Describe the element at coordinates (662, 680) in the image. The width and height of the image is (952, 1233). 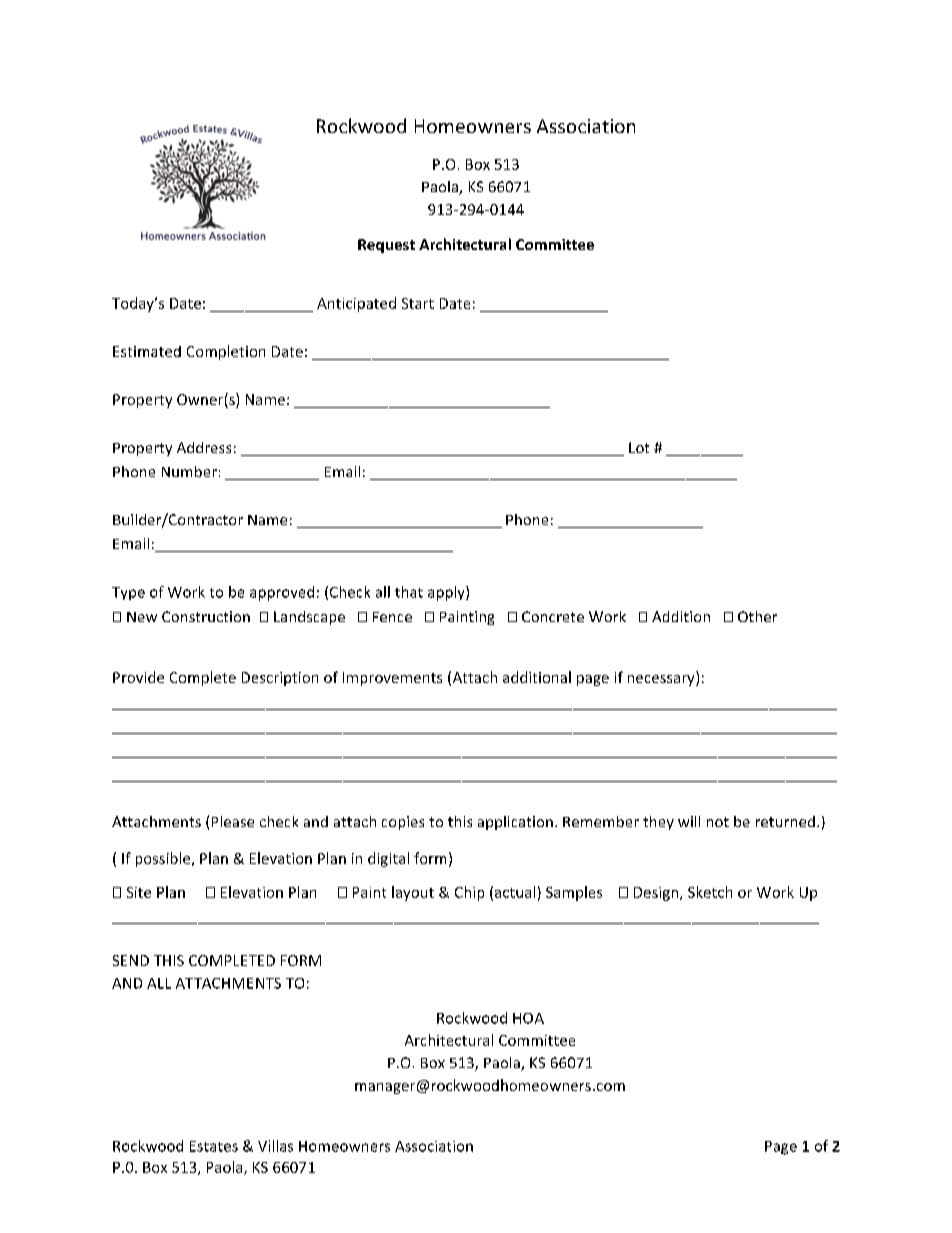
I see `necessary` at that location.
